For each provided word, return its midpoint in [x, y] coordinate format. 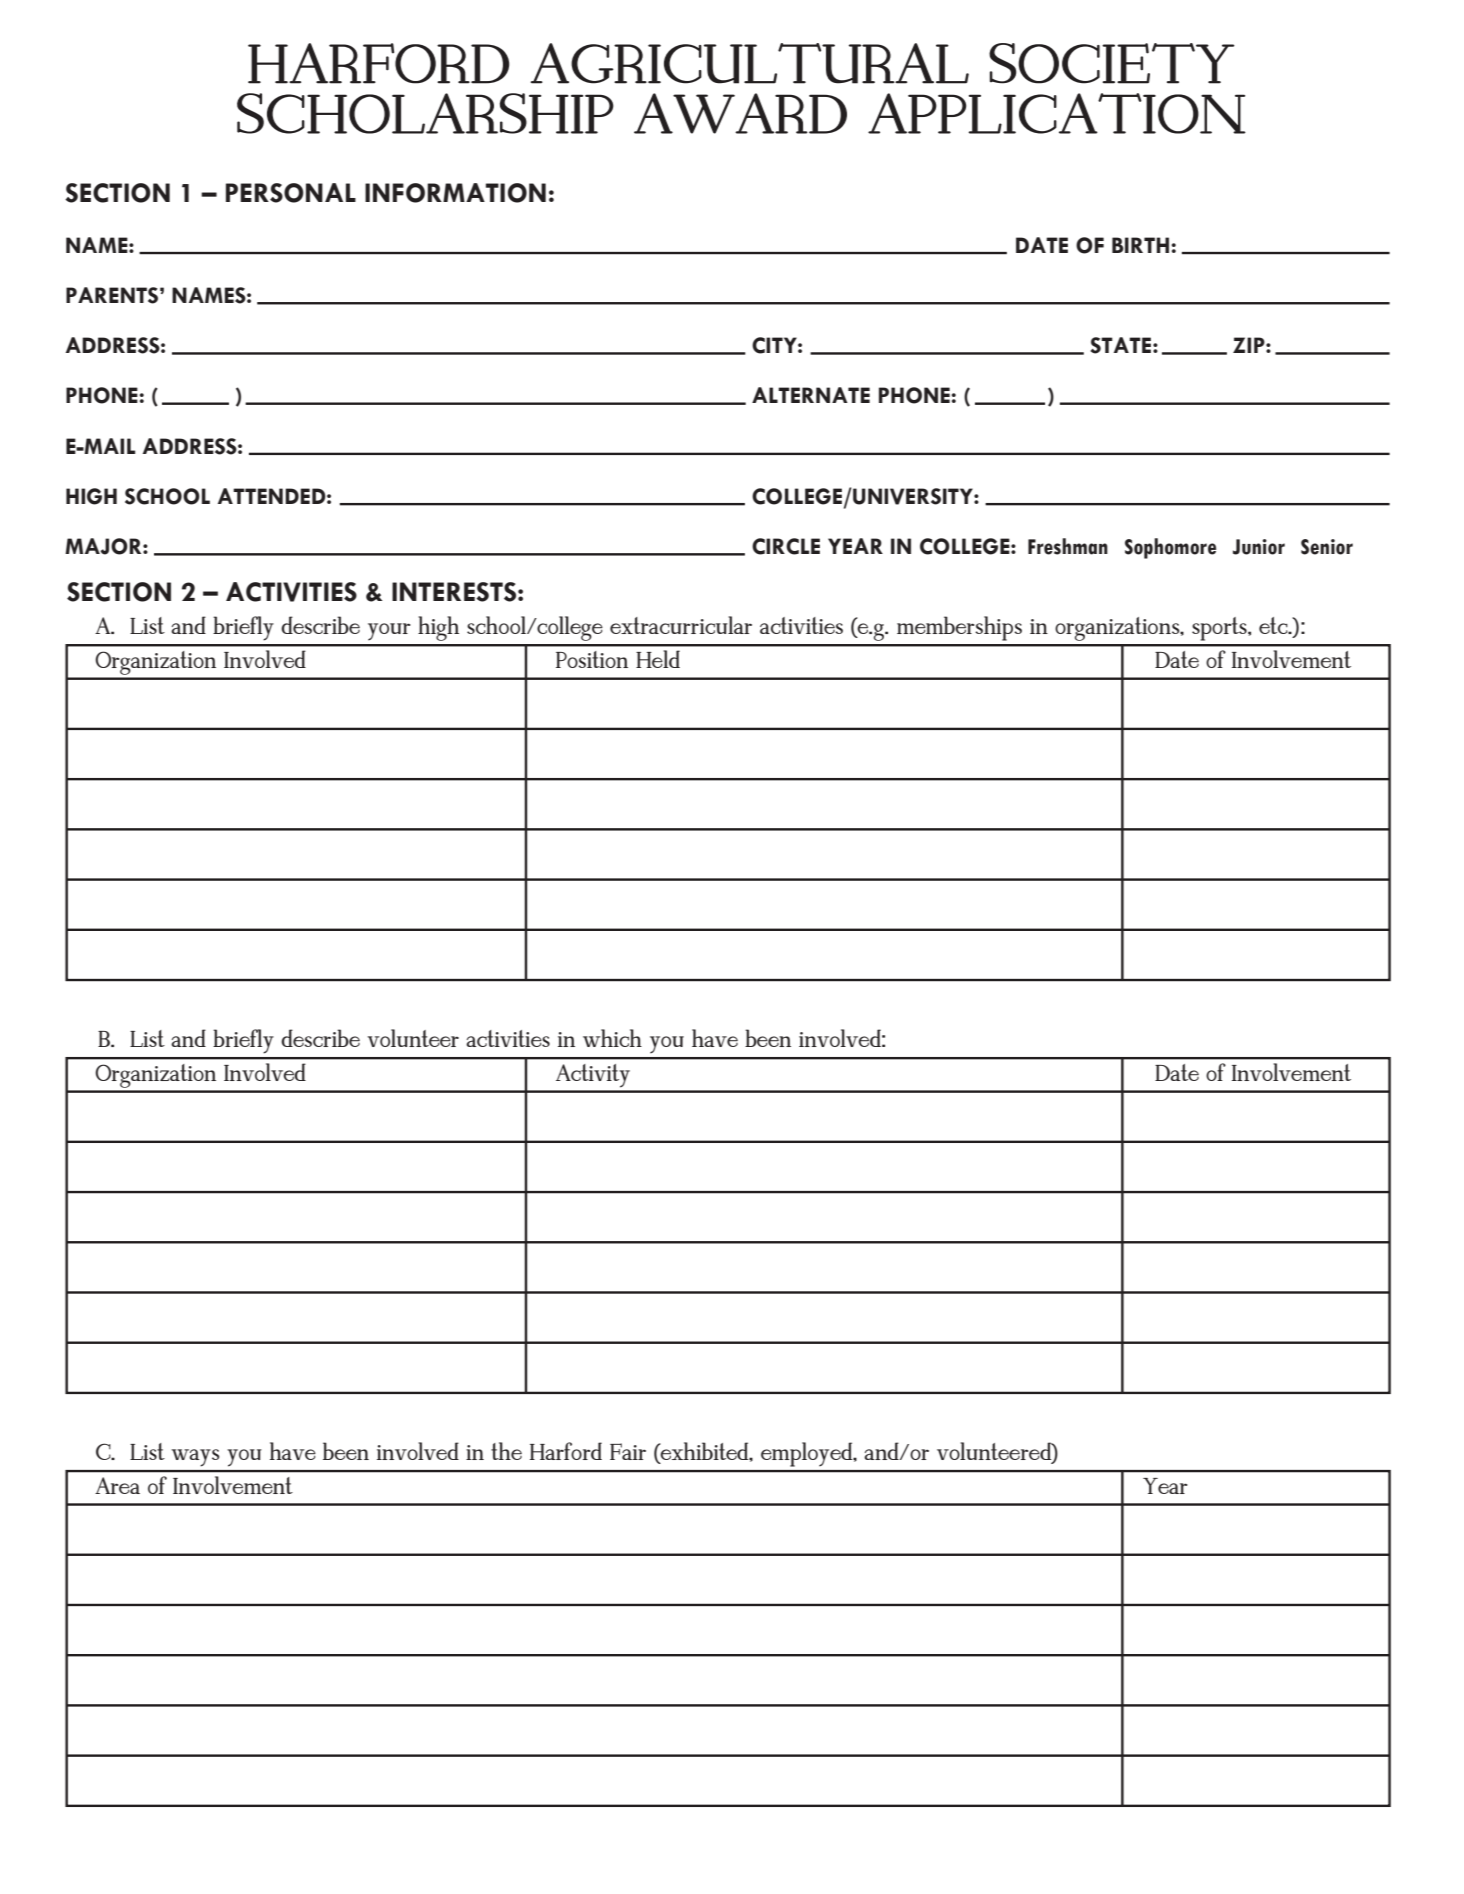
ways [195, 1457]
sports [1220, 629]
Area [117, 1485]
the [506, 1451]
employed [808, 1454]
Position [592, 659]
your [389, 632]
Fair [628, 1451]
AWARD [740, 113]
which [612, 1038]
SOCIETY [1112, 63]
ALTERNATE [811, 395]
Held [658, 659]
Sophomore [1170, 548]
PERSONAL [291, 193]
